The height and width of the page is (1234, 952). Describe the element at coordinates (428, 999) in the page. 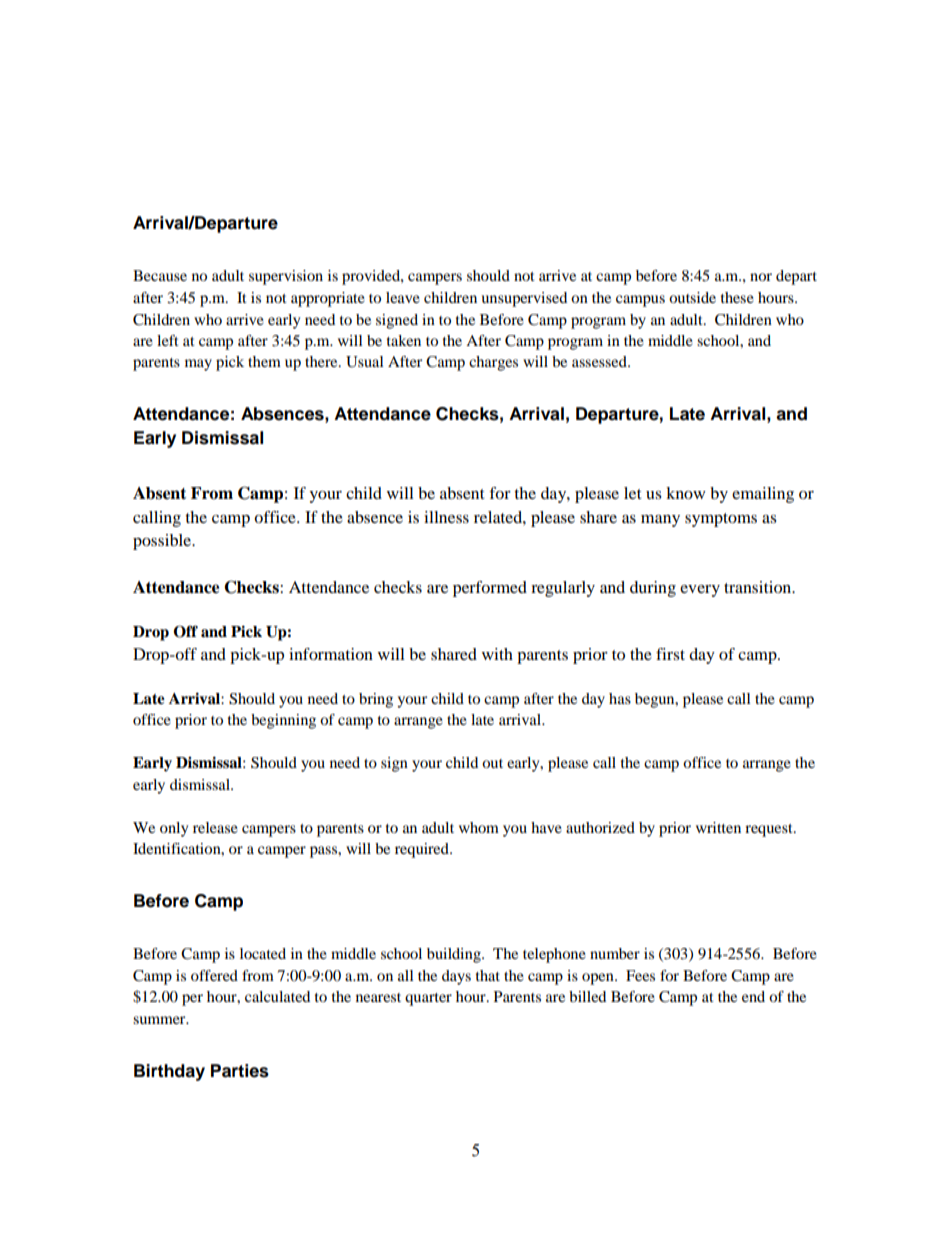

I see `quarter` at that location.
